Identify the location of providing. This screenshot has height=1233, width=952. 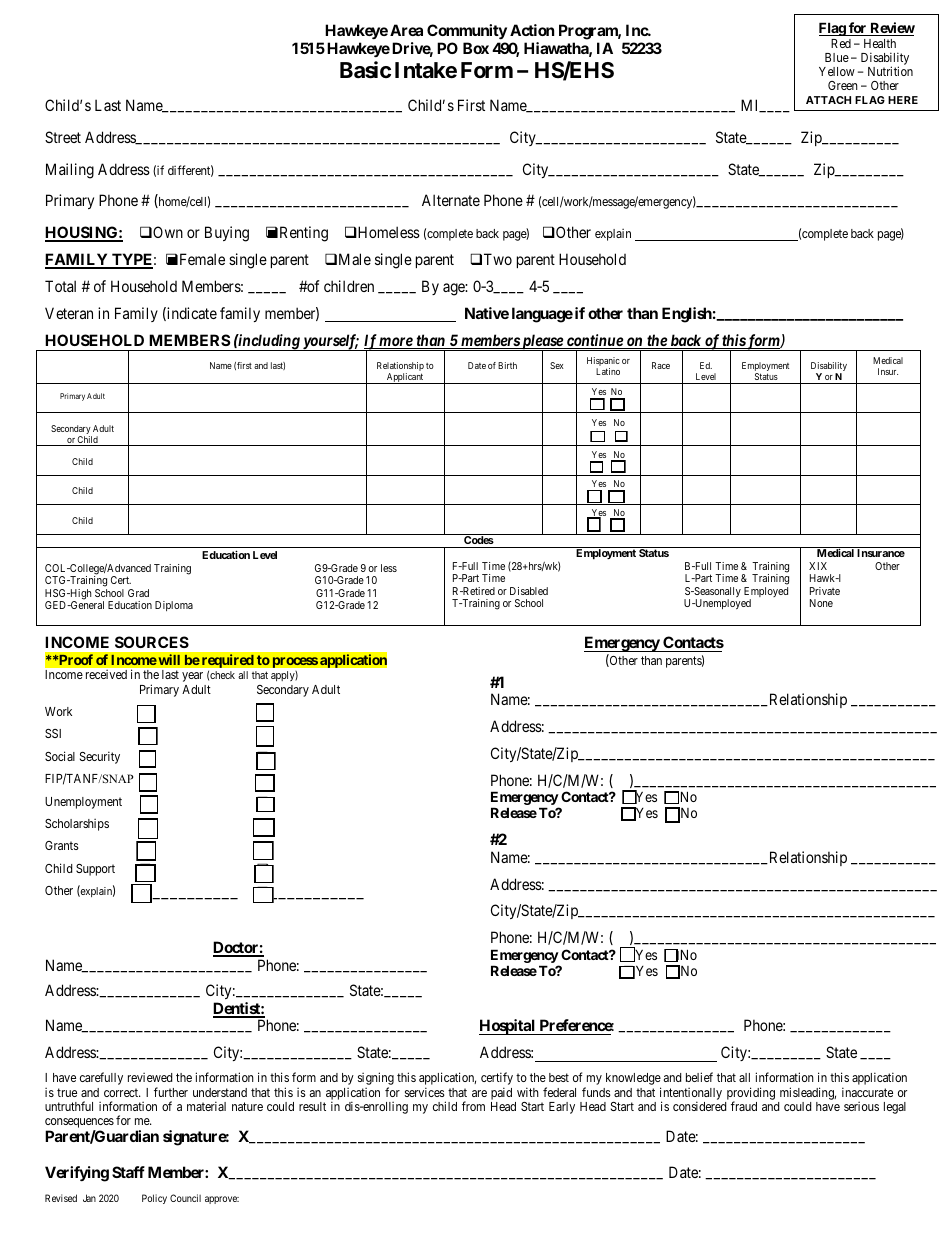
(751, 1094).
